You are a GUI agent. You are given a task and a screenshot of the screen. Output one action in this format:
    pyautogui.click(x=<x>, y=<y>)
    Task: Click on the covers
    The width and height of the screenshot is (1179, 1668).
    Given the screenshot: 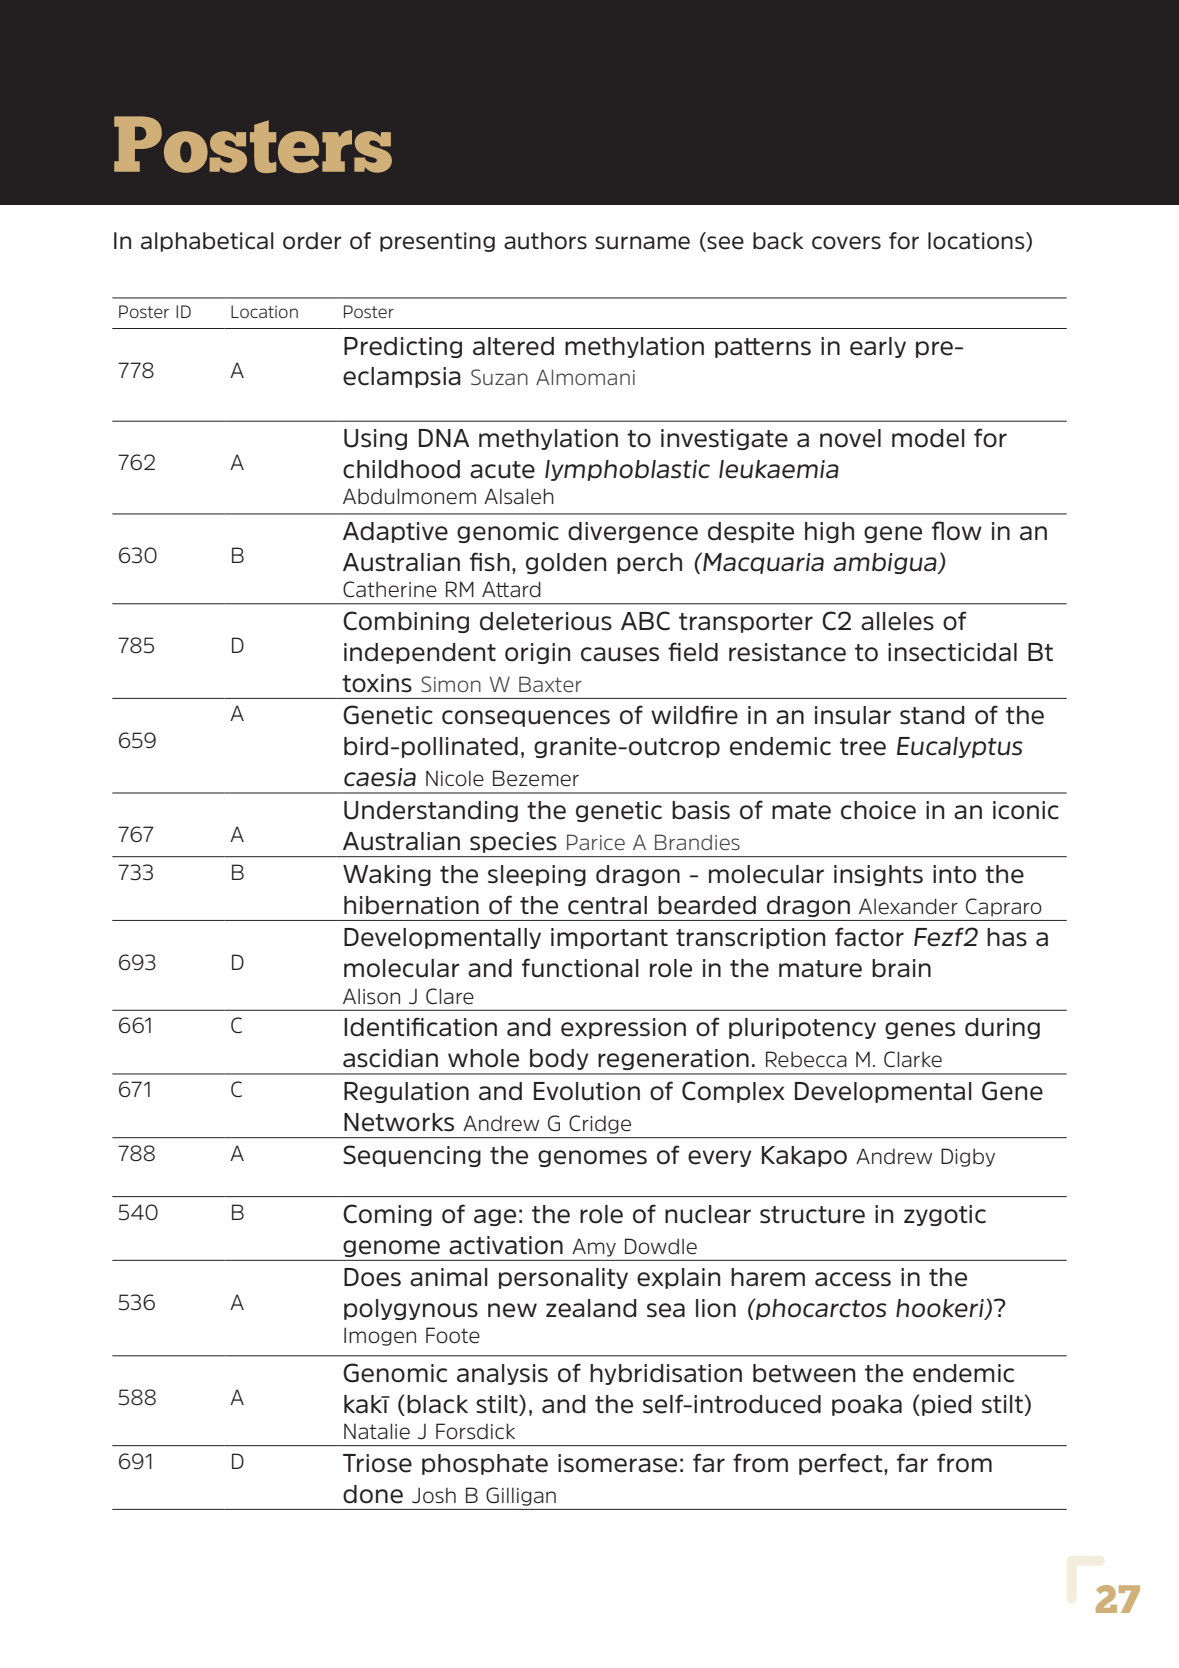 What is the action you would take?
    pyautogui.click(x=846, y=243)
